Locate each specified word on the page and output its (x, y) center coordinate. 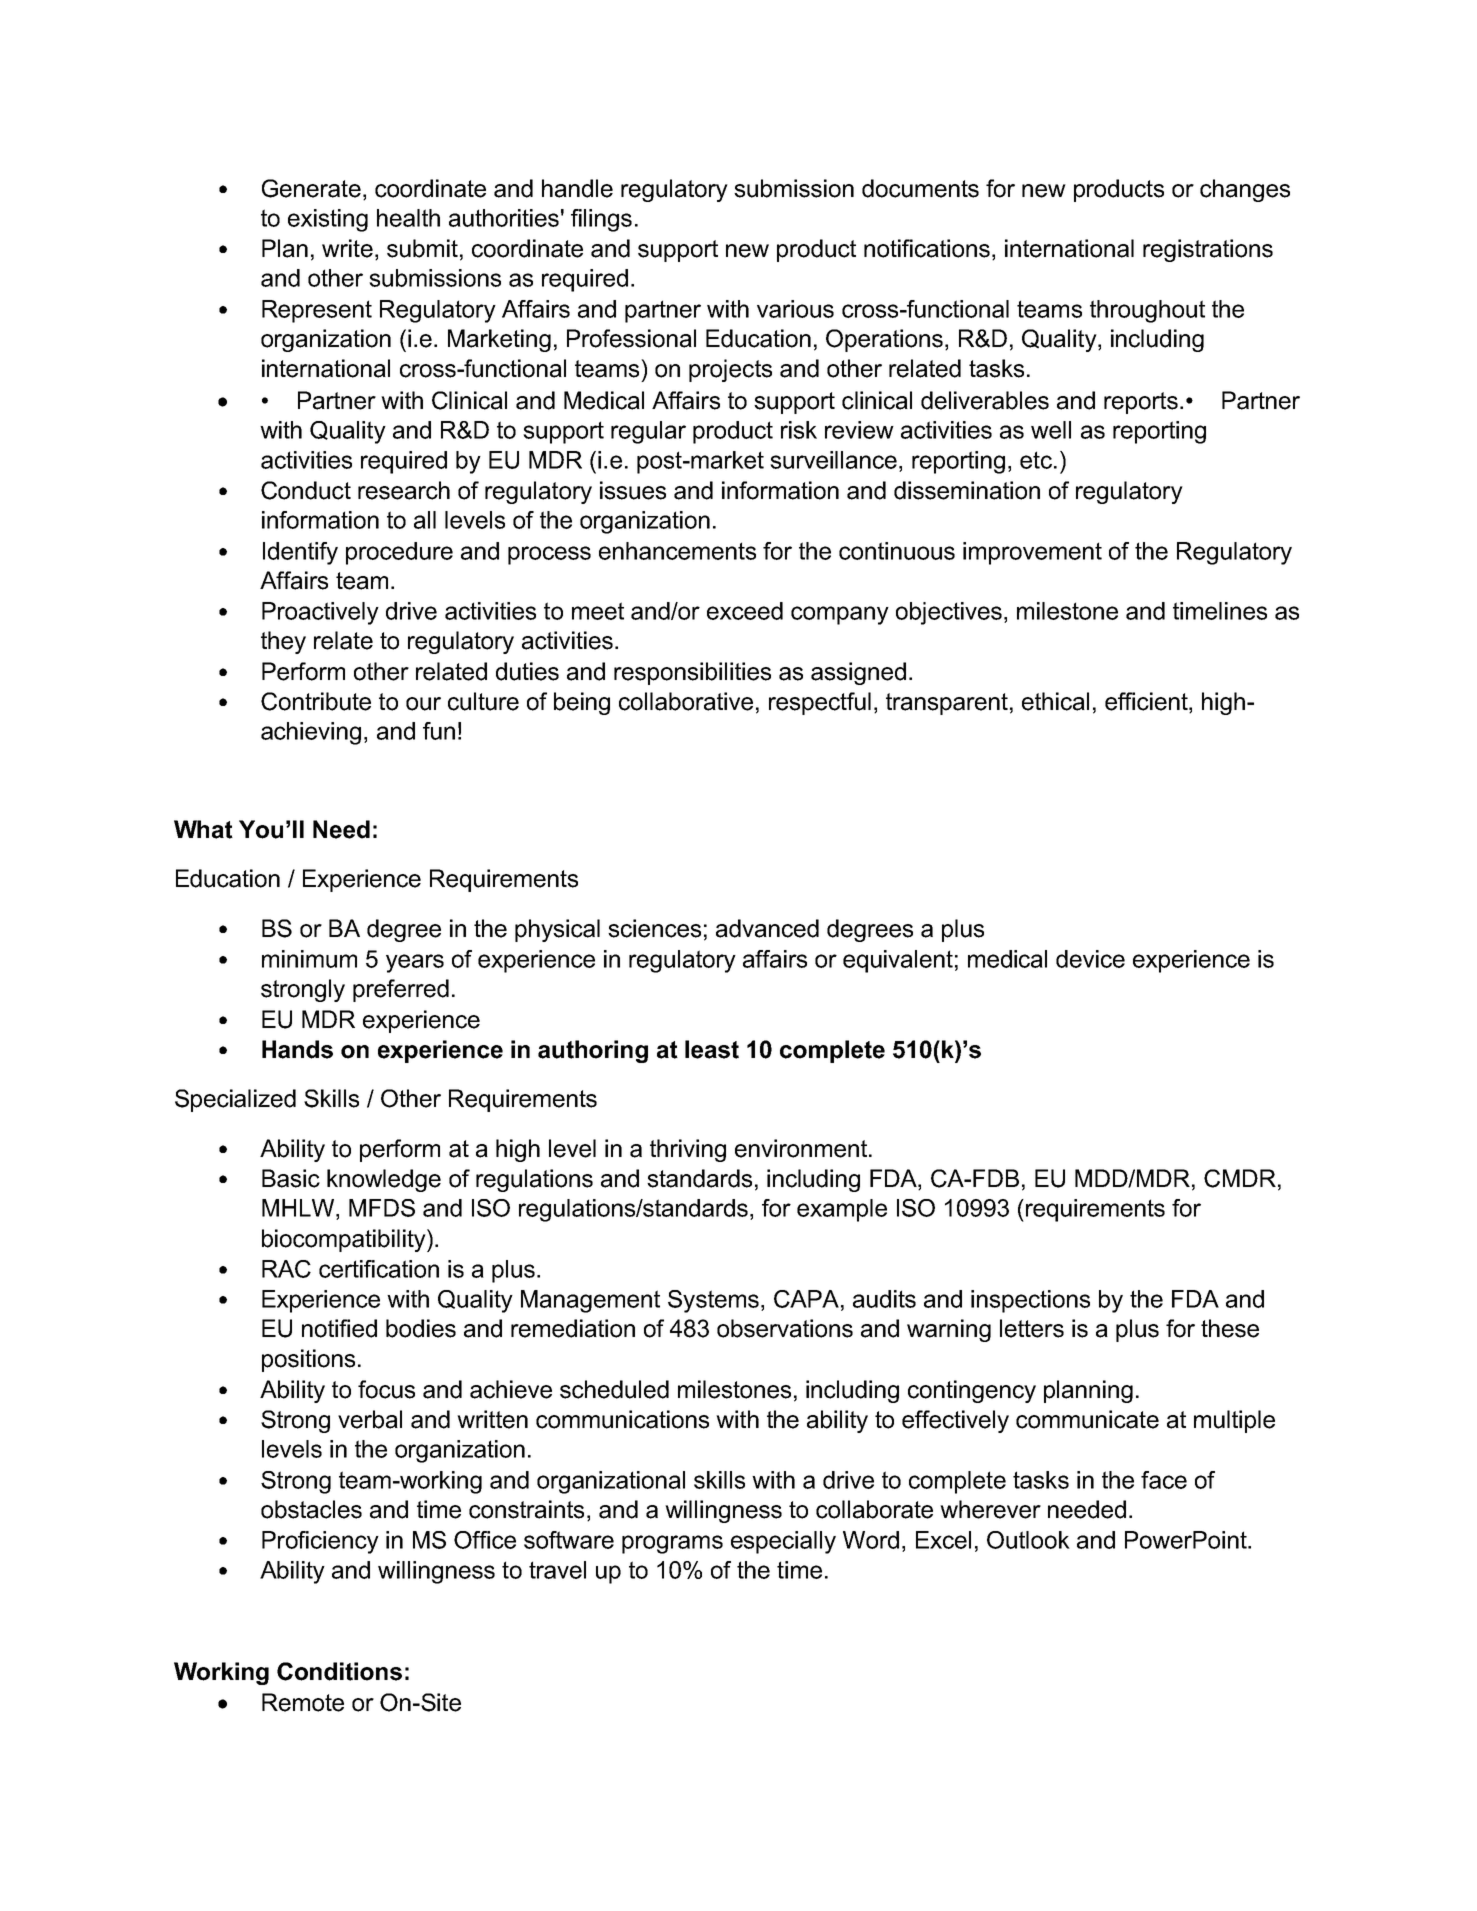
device (1090, 959)
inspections (1030, 1301)
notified (339, 1328)
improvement (1032, 553)
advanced (767, 928)
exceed (745, 611)
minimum (309, 959)
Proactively (320, 613)
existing (328, 220)
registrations (1208, 250)
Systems (713, 1301)
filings (601, 220)
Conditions (339, 1671)
